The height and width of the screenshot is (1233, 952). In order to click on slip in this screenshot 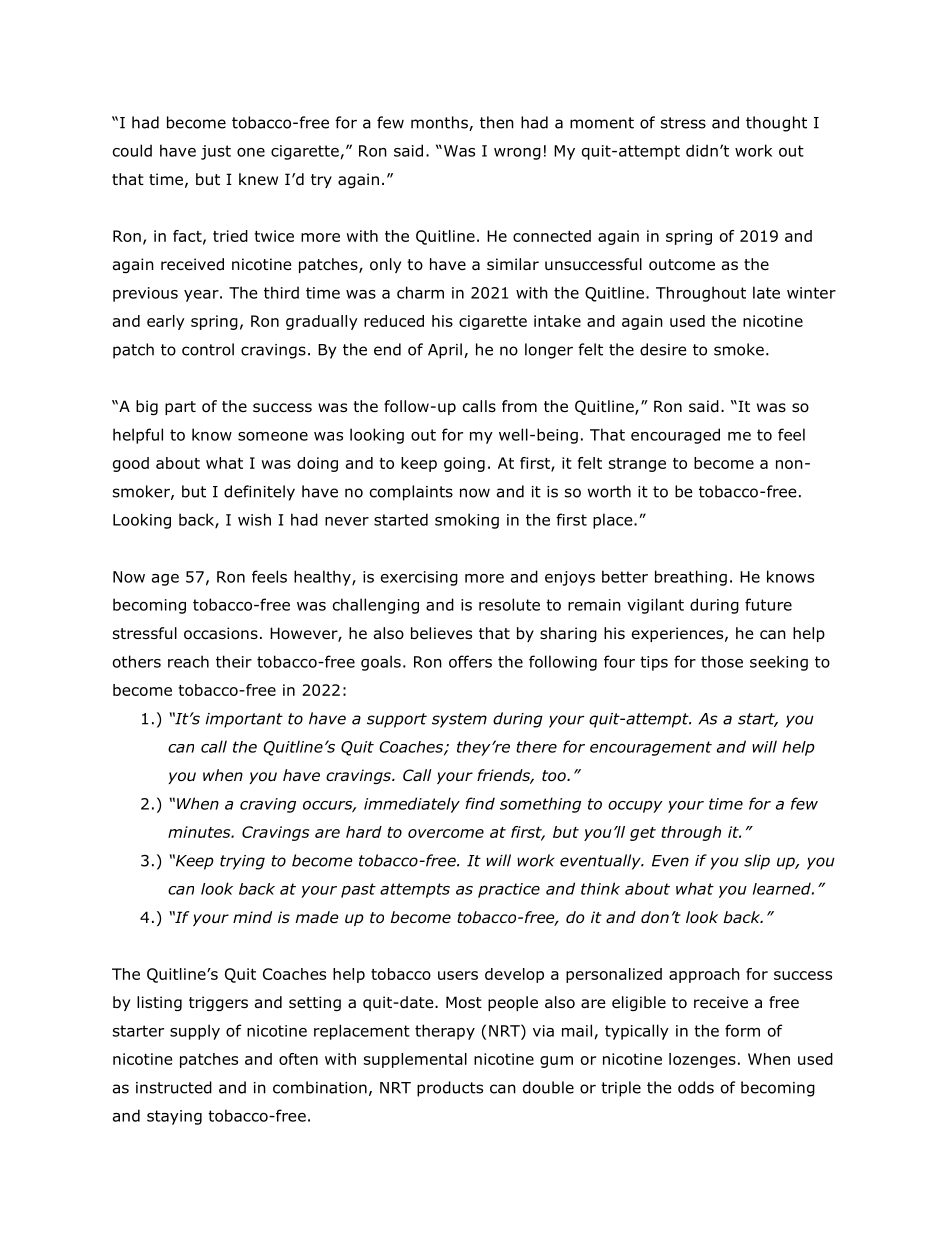, I will do `click(757, 862)`.
